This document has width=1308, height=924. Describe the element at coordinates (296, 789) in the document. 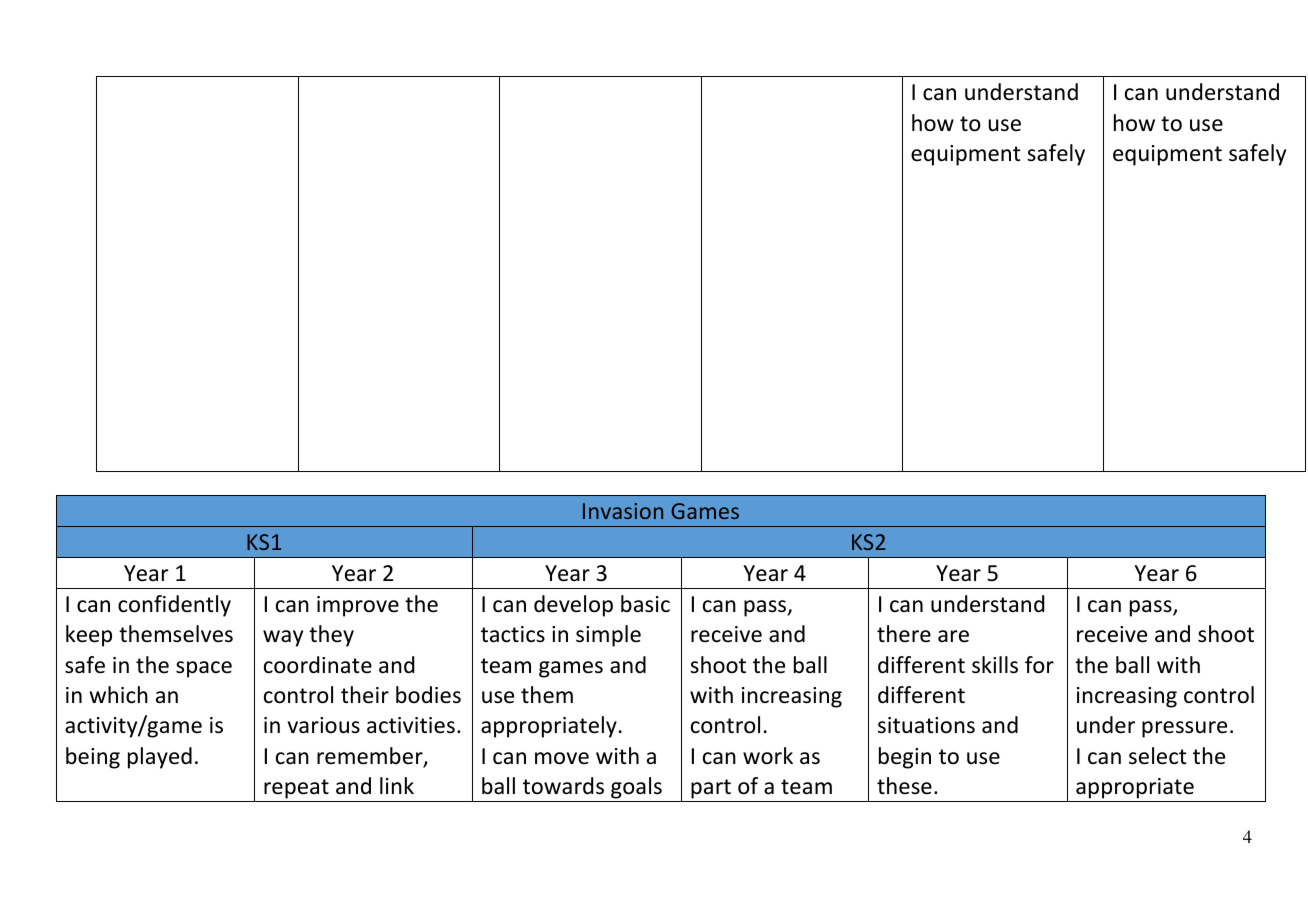

I see `repeat` at that location.
